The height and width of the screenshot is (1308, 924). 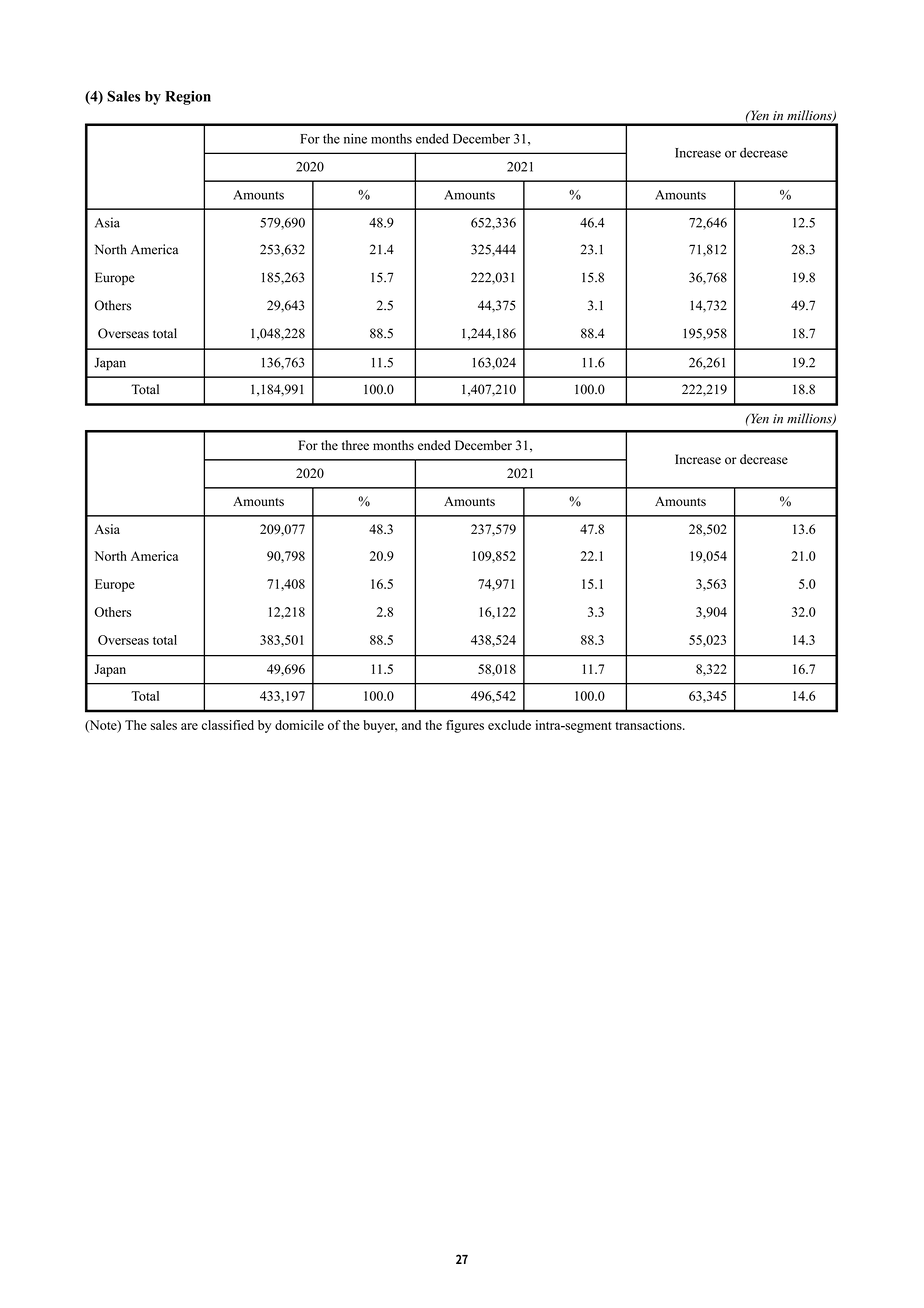 I want to click on domicile, so click(x=299, y=725).
